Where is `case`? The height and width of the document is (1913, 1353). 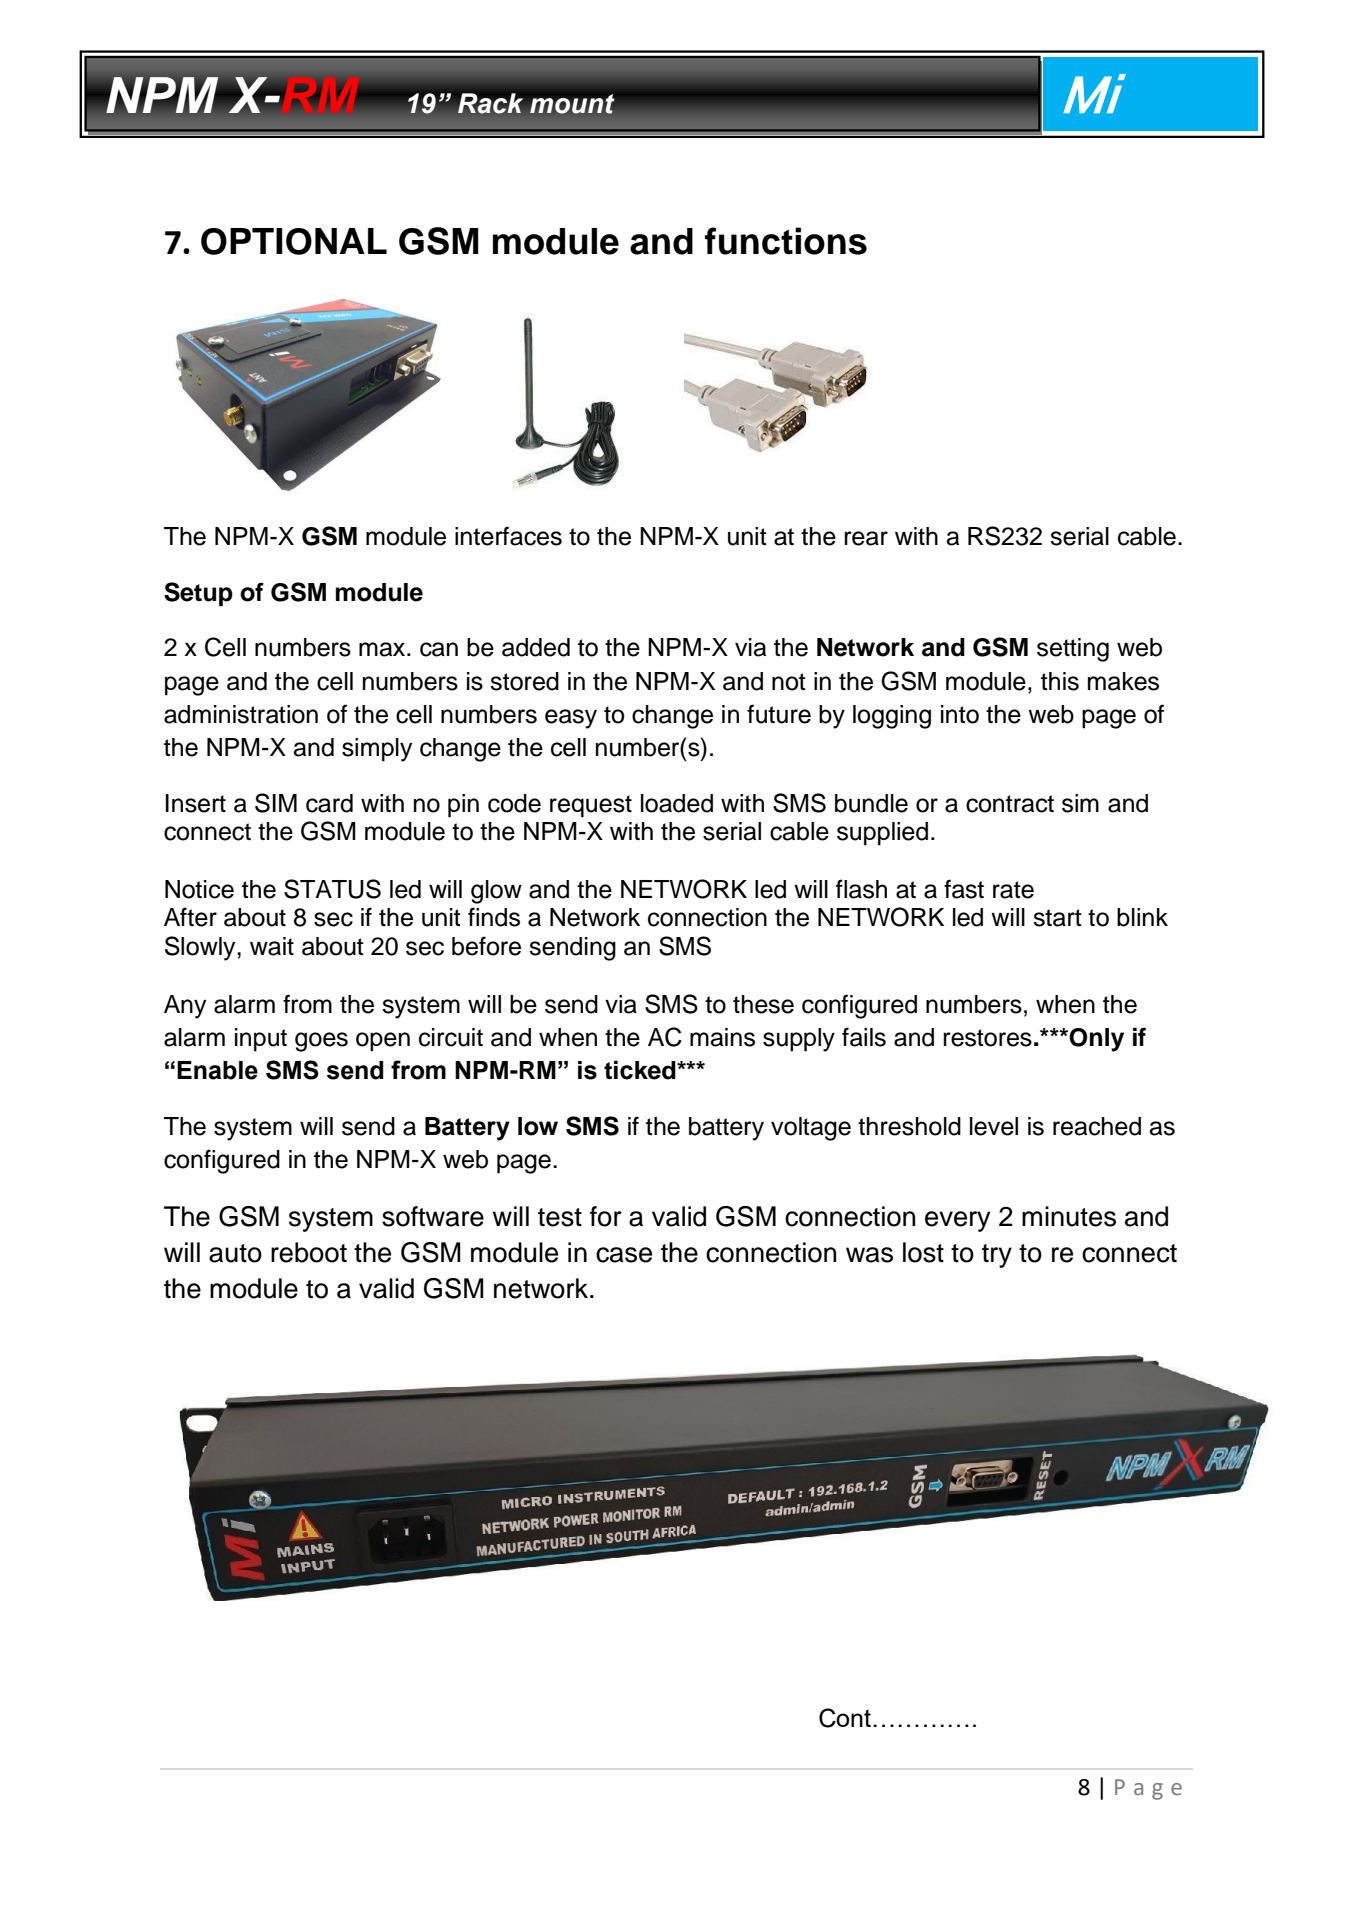 case is located at coordinates (624, 1255).
